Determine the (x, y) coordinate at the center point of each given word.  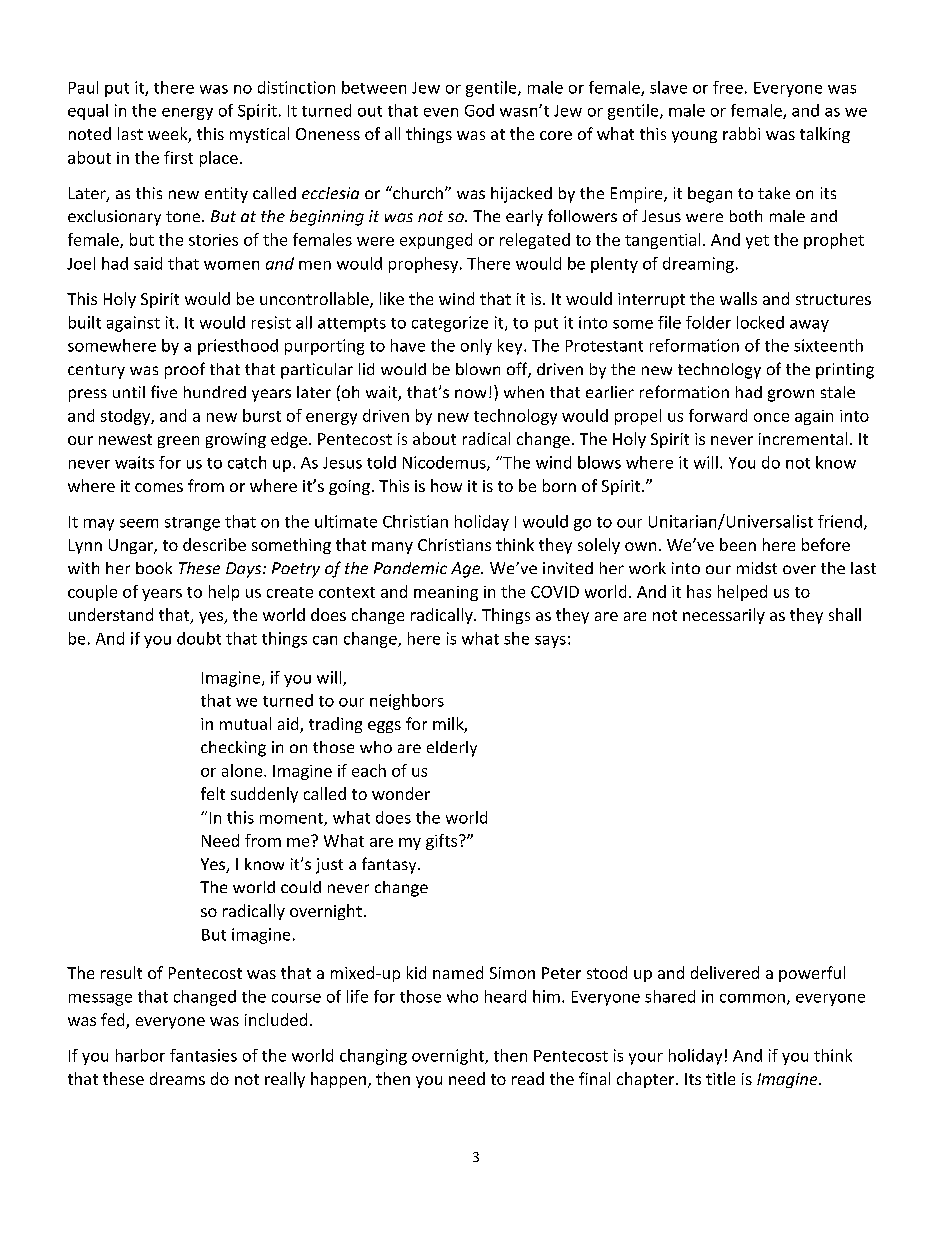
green (178, 442)
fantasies (203, 1055)
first (178, 157)
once (771, 417)
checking (233, 749)
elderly (452, 749)
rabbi (741, 133)
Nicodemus (445, 463)
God (479, 110)
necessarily (724, 616)
